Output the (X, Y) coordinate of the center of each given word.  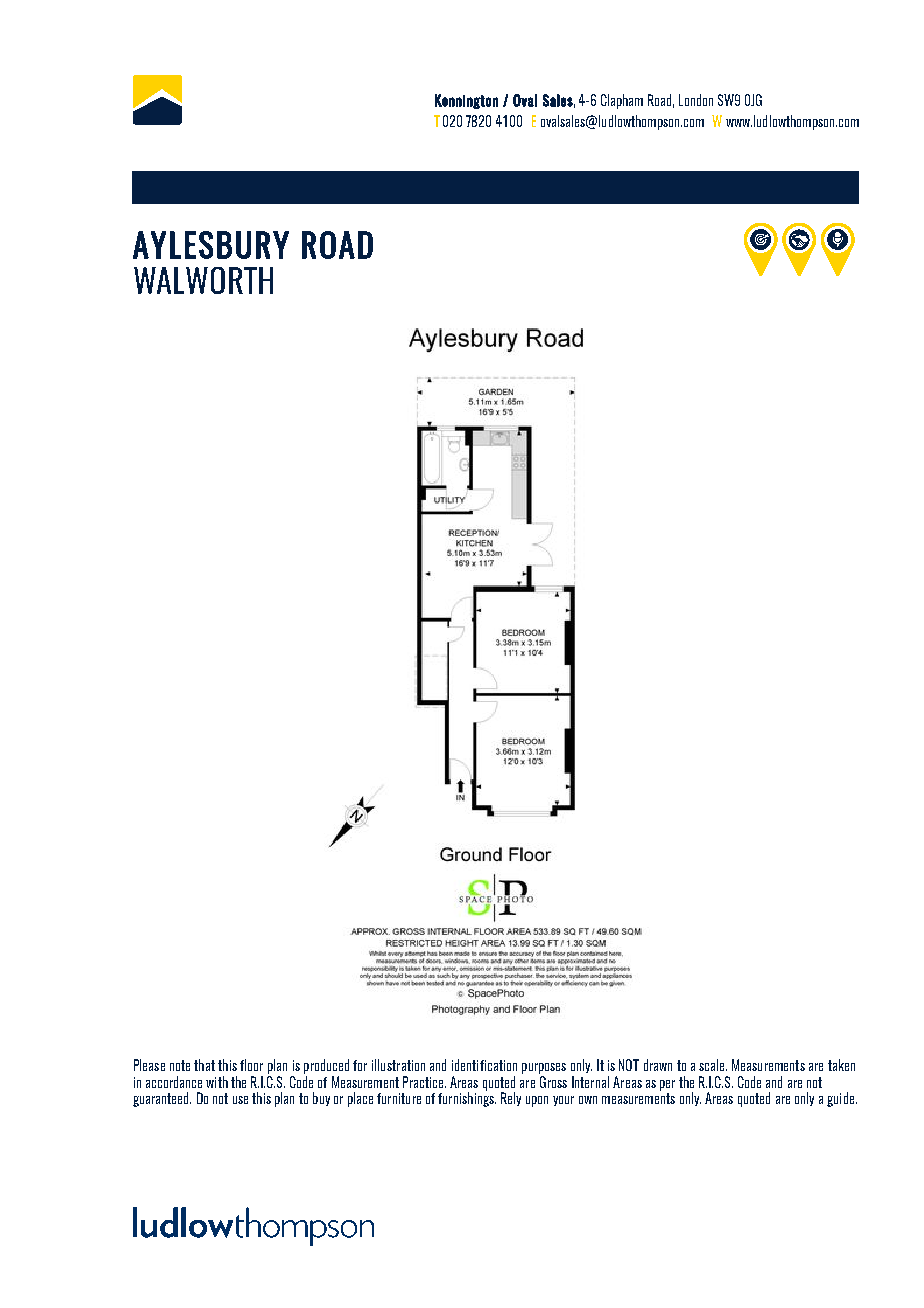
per (667, 1085)
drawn (658, 1065)
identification (484, 1065)
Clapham (622, 101)
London (696, 100)
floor (251, 1065)
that (204, 1065)
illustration (398, 1065)
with (217, 1082)
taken (841, 1065)
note (180, 1065)
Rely (511, 1099)
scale (713, 1065)
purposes (544, 1070)
